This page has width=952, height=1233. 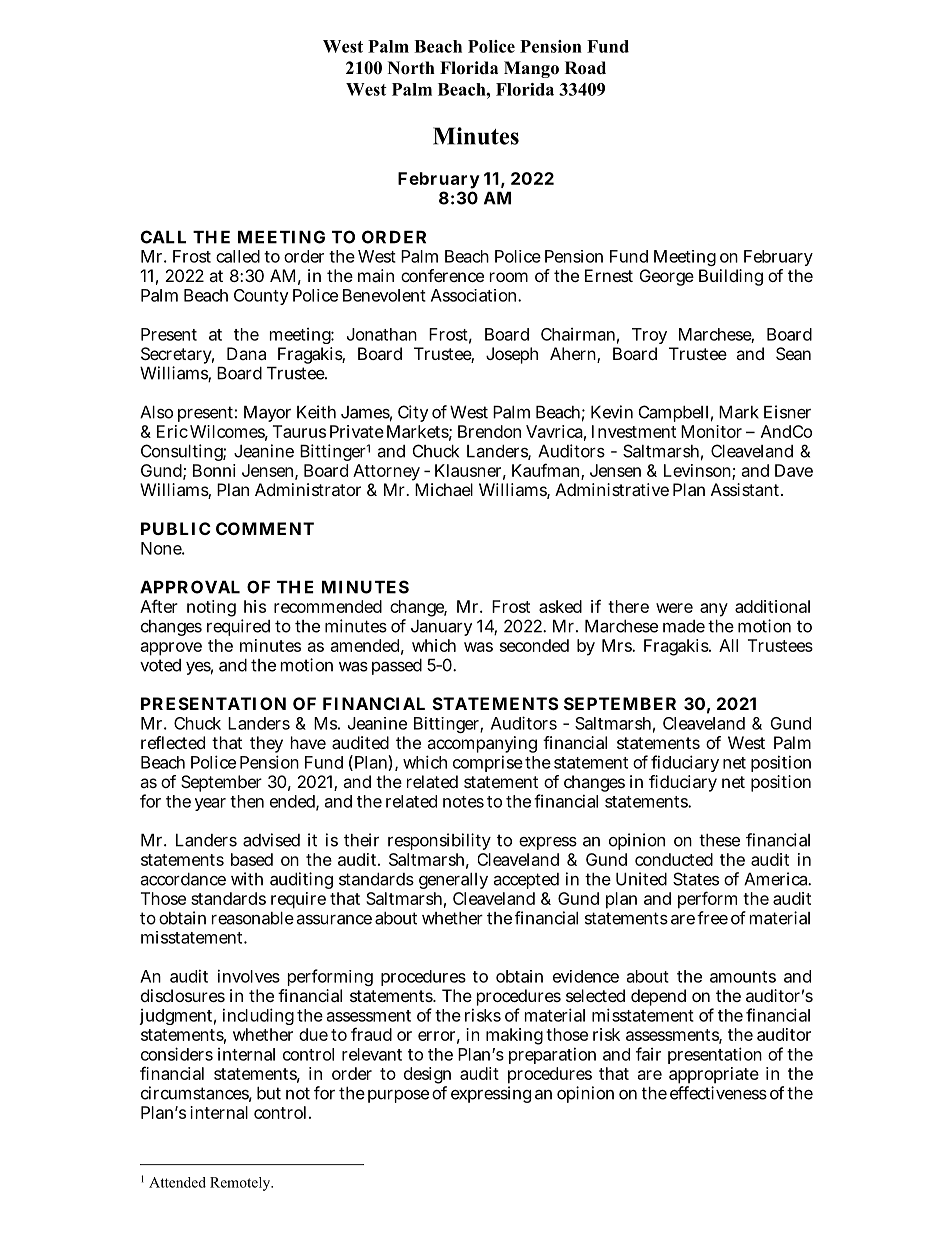 I want to click on Building, so click(x=731, y=277).
